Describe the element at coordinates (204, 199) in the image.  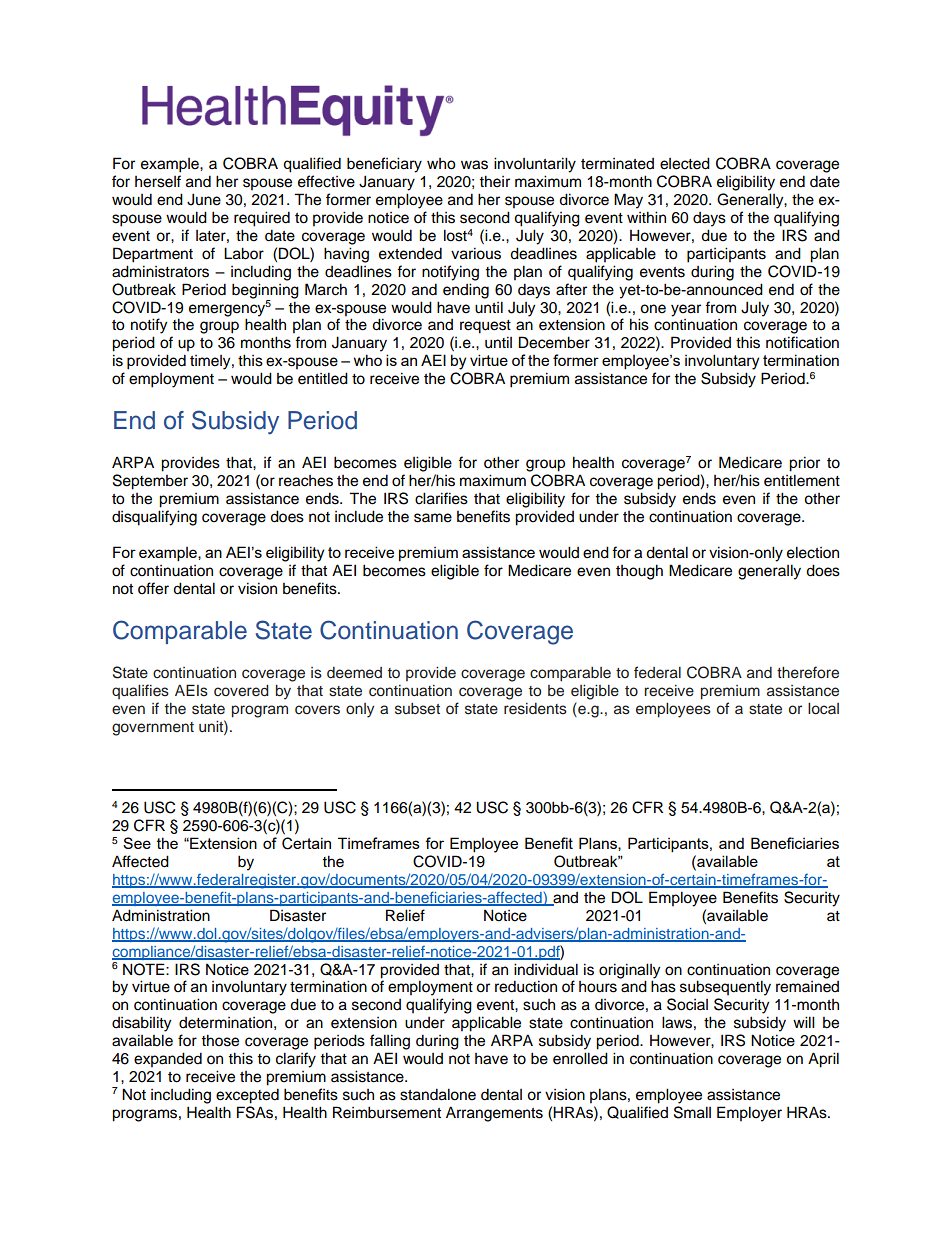
I see `June` at that location.
